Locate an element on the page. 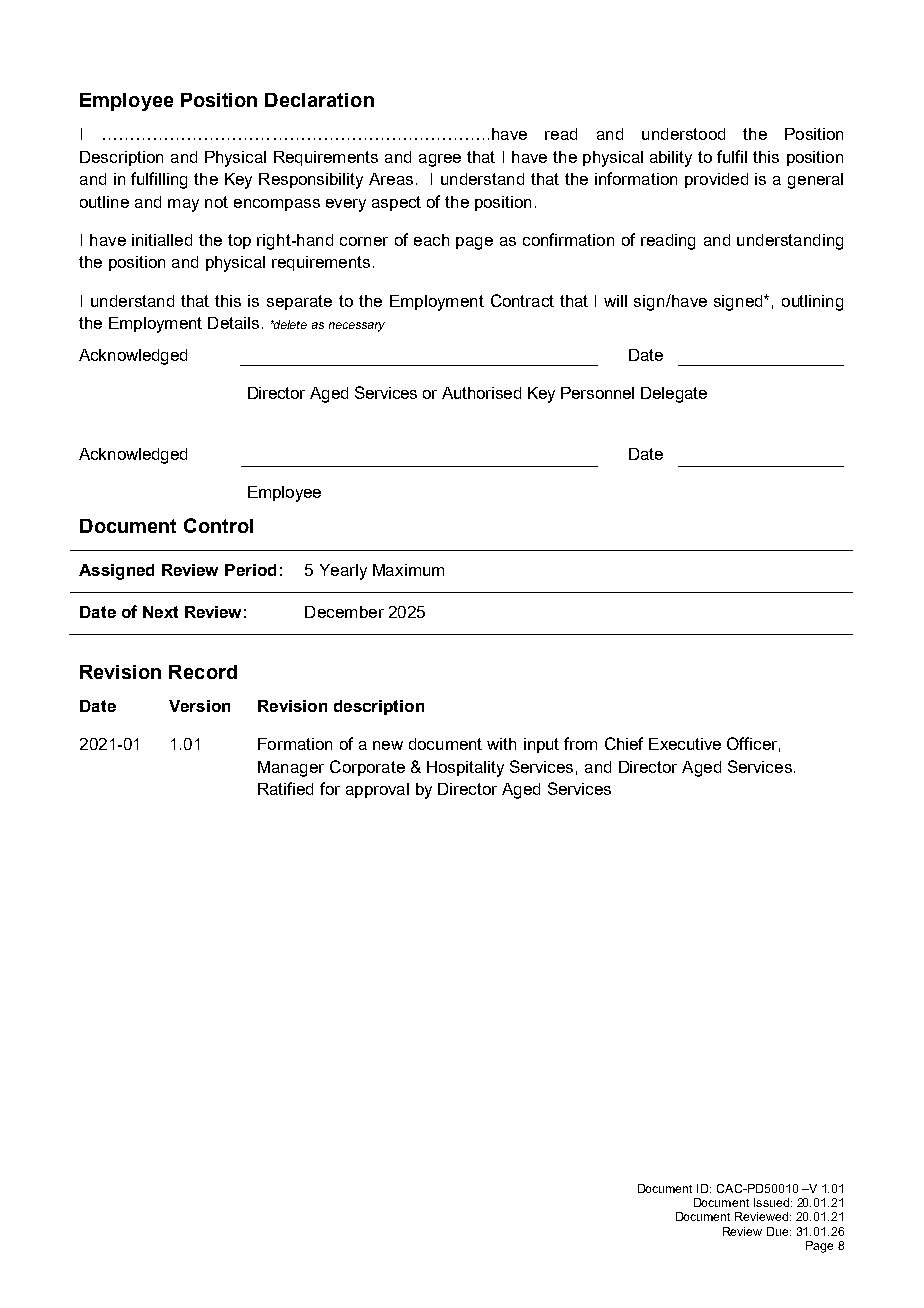 This document has width=924, height=1308. Manager is located at coordinates (291, 769).
